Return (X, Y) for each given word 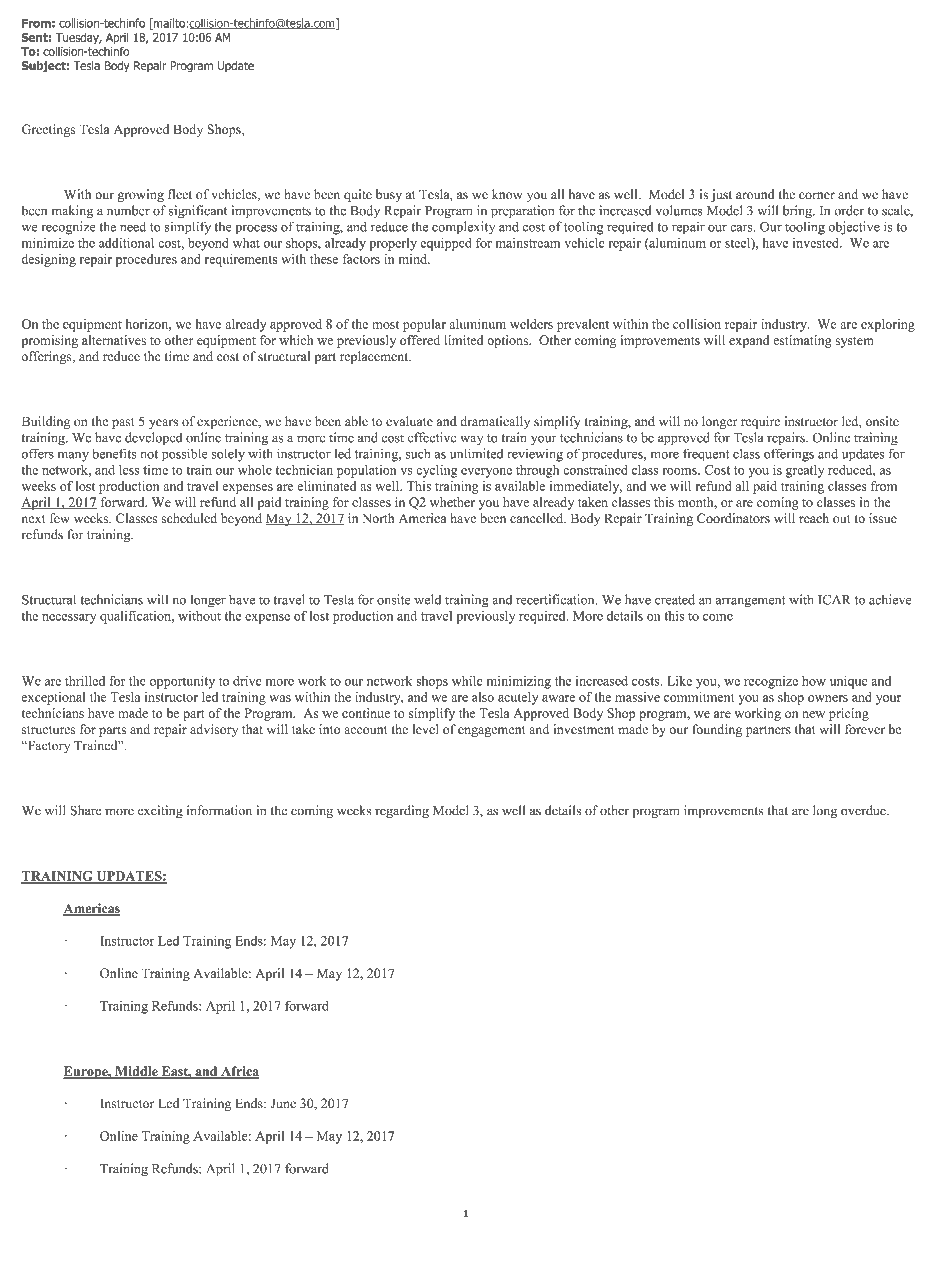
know (507, 194)
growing (141, 195)
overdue (864, 810)
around (755, 194)
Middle (136, 1072)
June (283, 1103)
